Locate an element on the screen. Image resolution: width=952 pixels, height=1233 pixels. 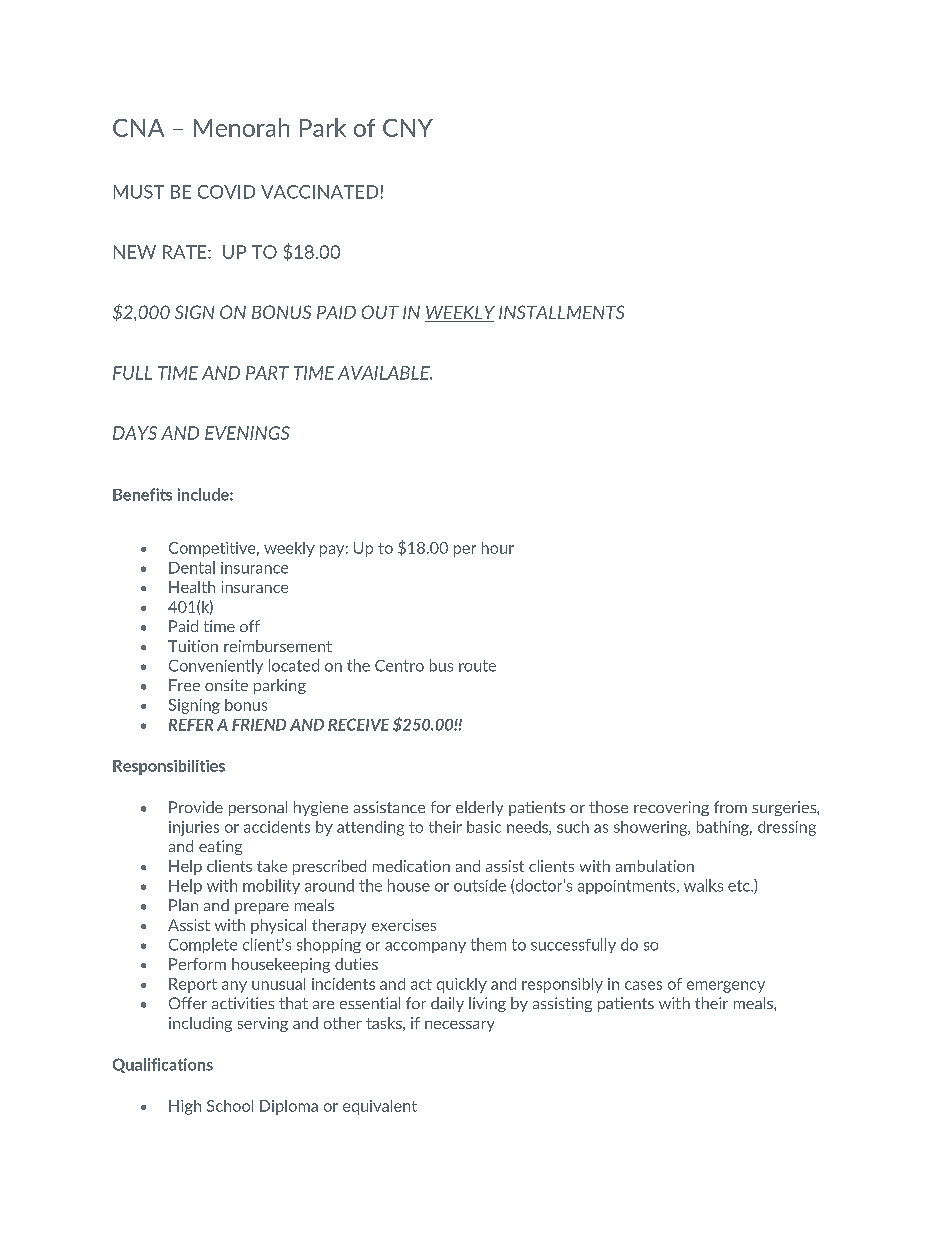
emergency is located at coordinates (726, 987).
